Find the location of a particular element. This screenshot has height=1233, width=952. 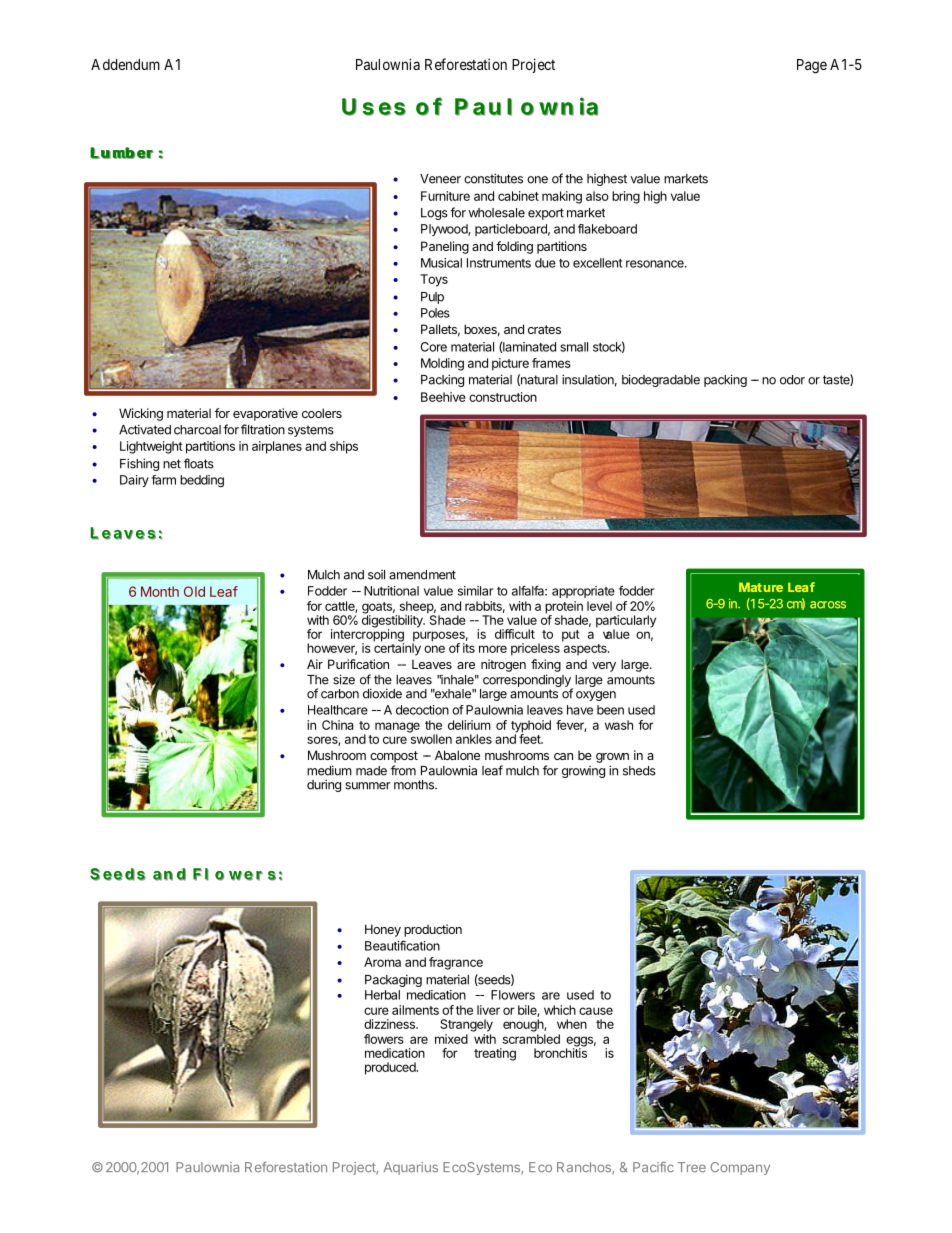

charcoal is located at coordinates (197, 430).
